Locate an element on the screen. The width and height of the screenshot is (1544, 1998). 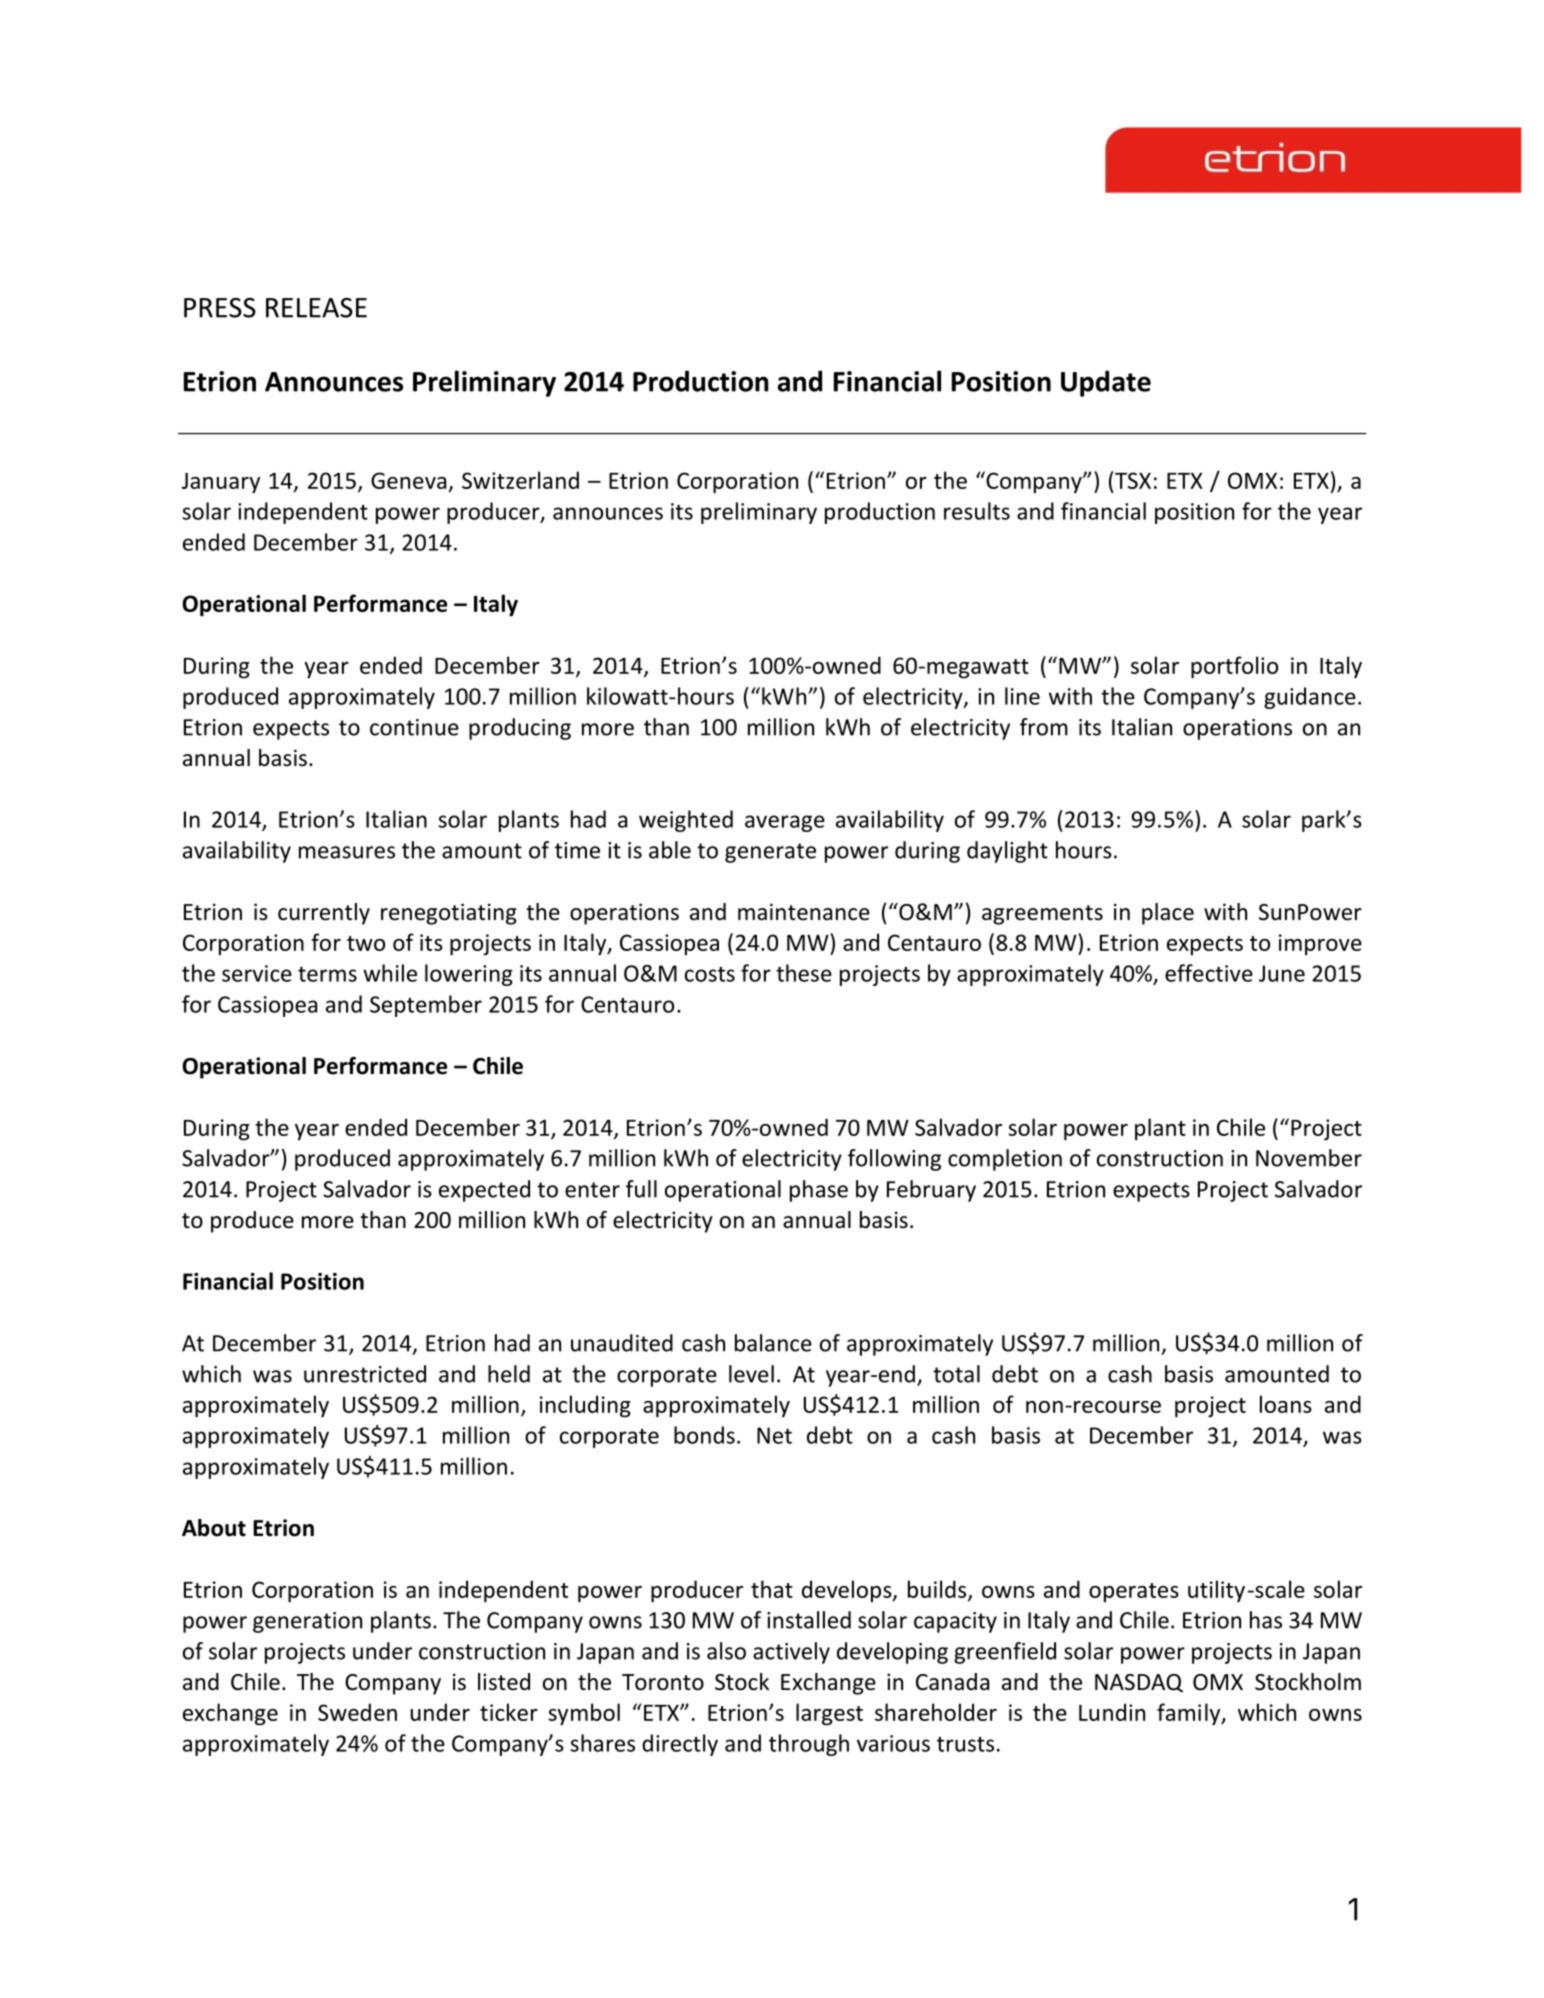
largest is located at coordinates (829, 1714).
